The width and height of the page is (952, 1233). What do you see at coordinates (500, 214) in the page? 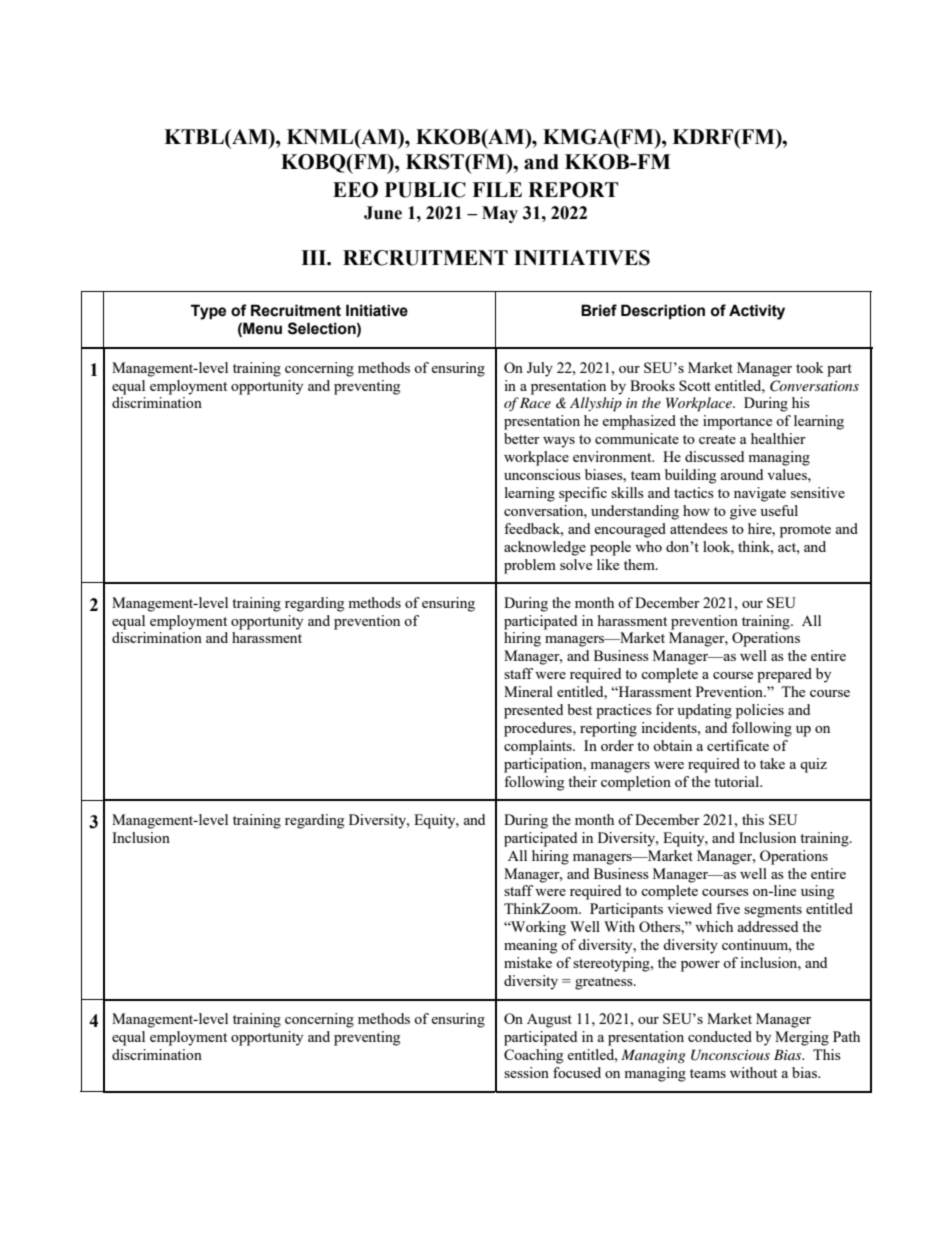
I see `May` at bounding box center [500, 214].
